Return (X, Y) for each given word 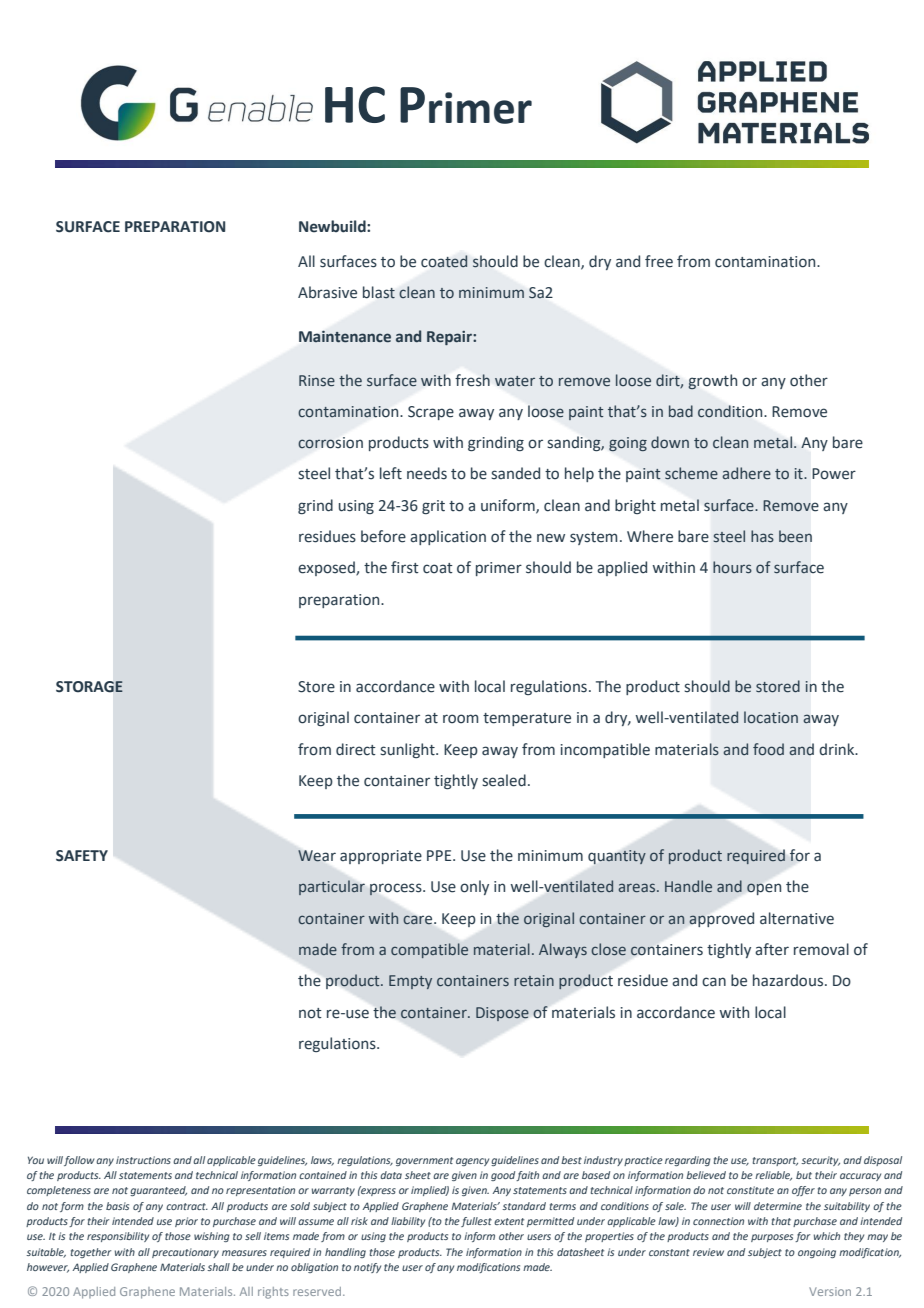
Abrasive (327, 292)
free (659, 261)
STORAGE (89, 687)
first (405, 567)
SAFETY (82, 856)
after (772, 949)
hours (732, 567)
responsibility (118, 1237)
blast (379, 292)
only (474, 887)
